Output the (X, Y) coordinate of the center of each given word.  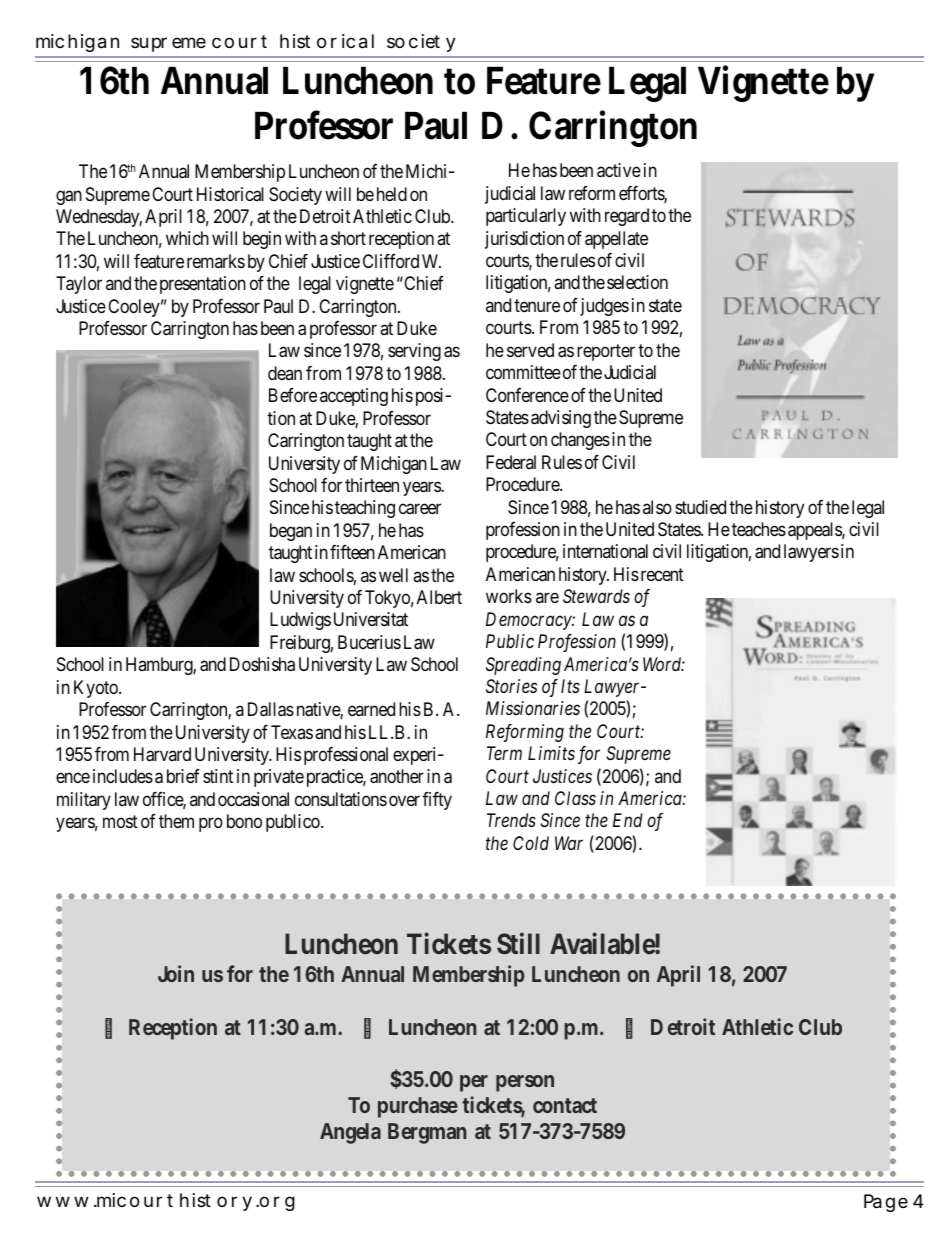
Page (886, 1203)
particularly (526, 217)
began (291, 532)
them (176, 821)
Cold (531, 843)
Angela (350, 1133)
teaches (759, 529)
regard (627, 217)
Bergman (427, 1133)
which (187, 238)
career (420, 509)
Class (575, 798)
